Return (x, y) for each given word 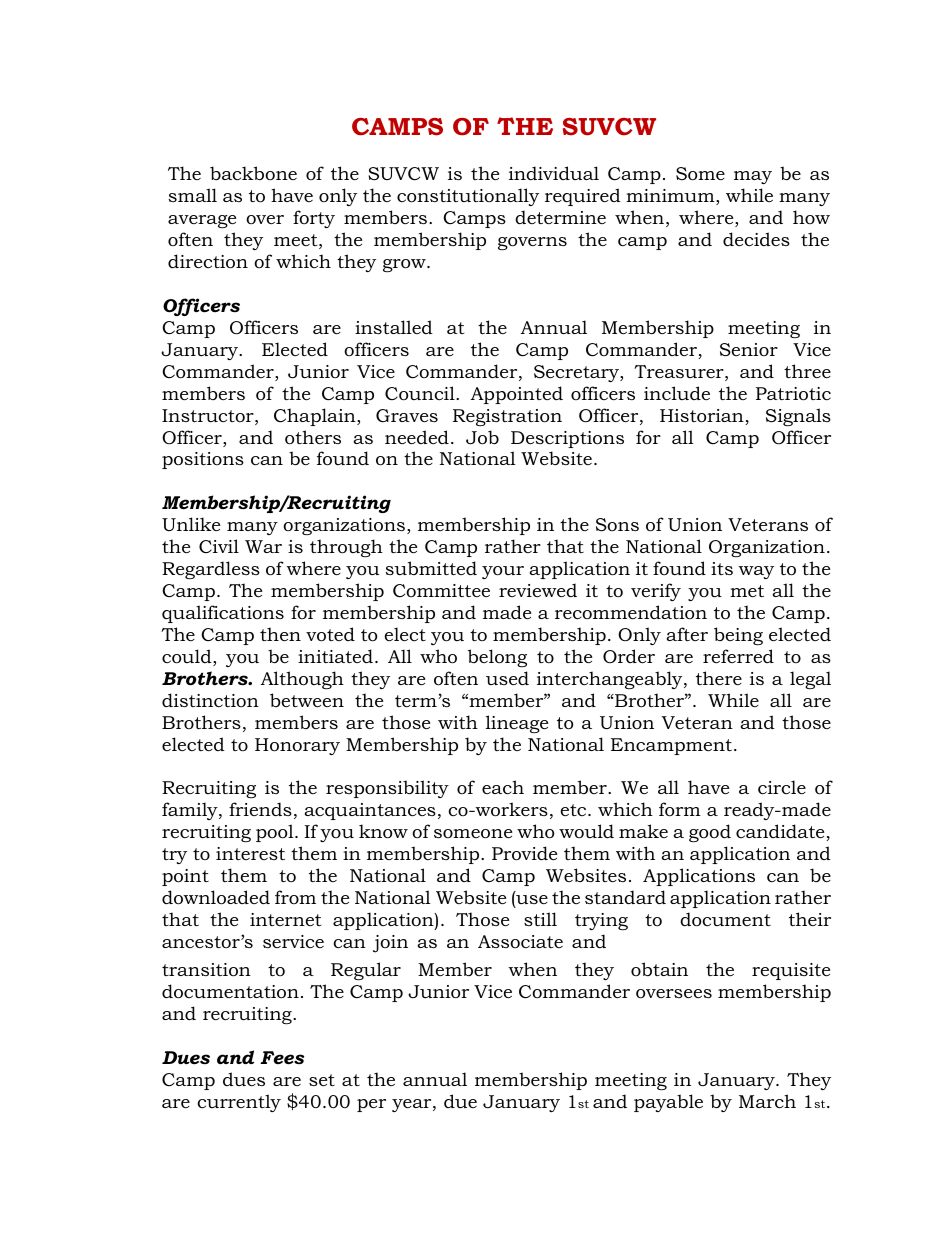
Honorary (297, 746)
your (503, 572)
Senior (749, 350)
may (753, 177)
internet (285, 919)
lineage (517, 724)
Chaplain (316, 417)
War (263, 546)
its (722, 568)
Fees (282, 1058)
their (810, 919)
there (719, 678)
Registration (507, 417)
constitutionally (468, 197)
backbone (253, 173)
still (540, 919)
